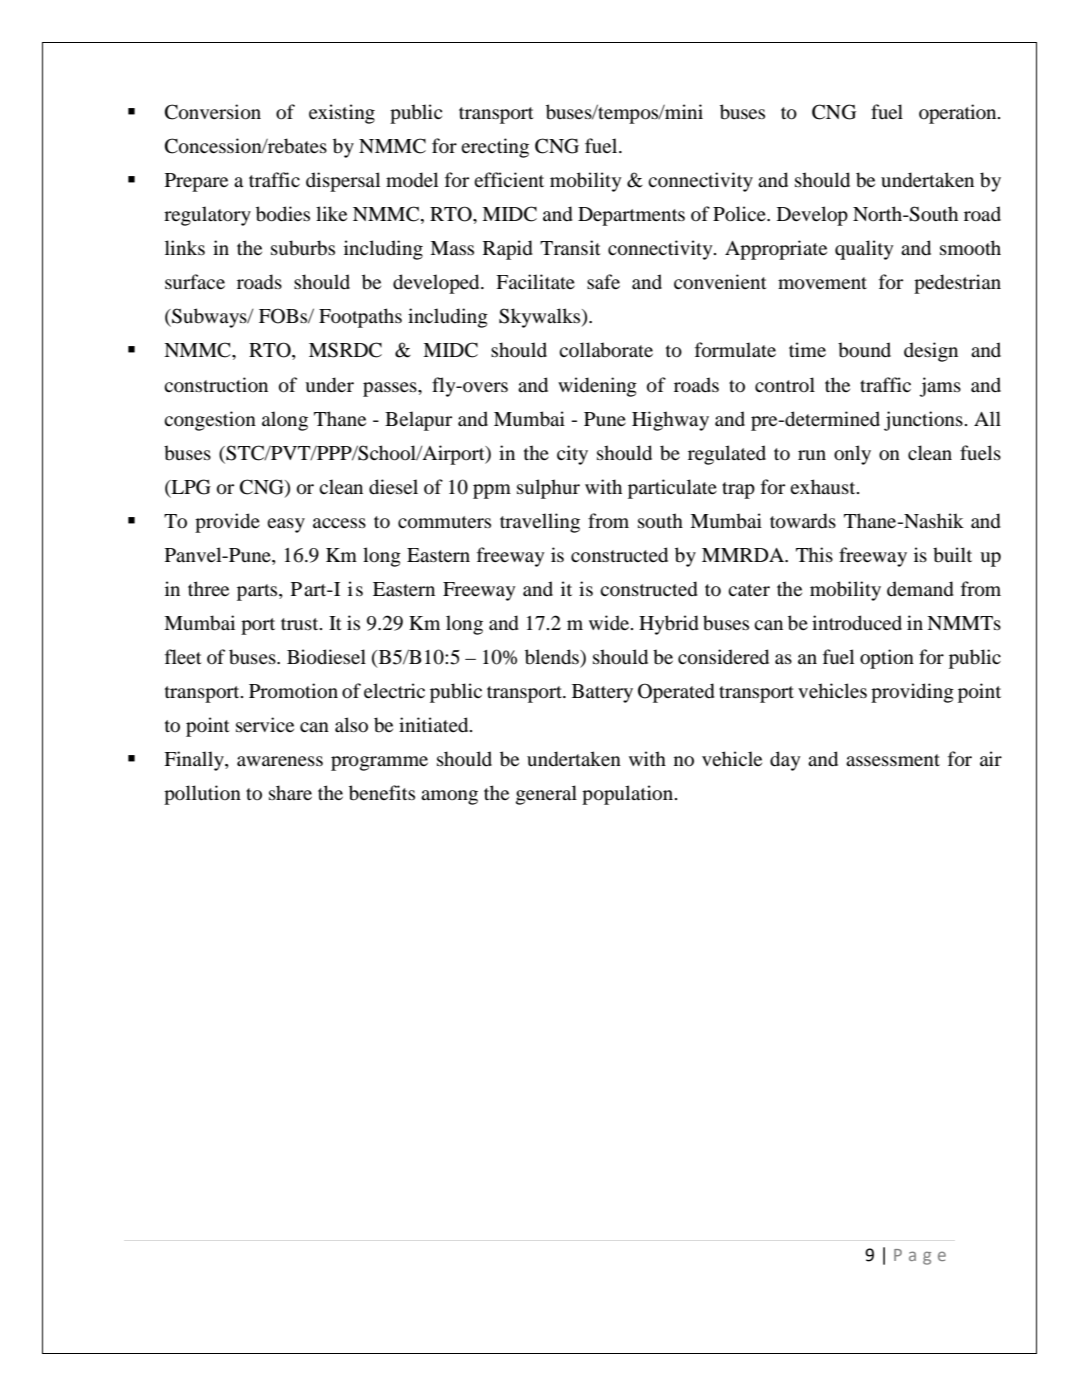 Image resolution: width=1079 pixels, height=1396 pixels. I want to click on general, so click(546, 795).
